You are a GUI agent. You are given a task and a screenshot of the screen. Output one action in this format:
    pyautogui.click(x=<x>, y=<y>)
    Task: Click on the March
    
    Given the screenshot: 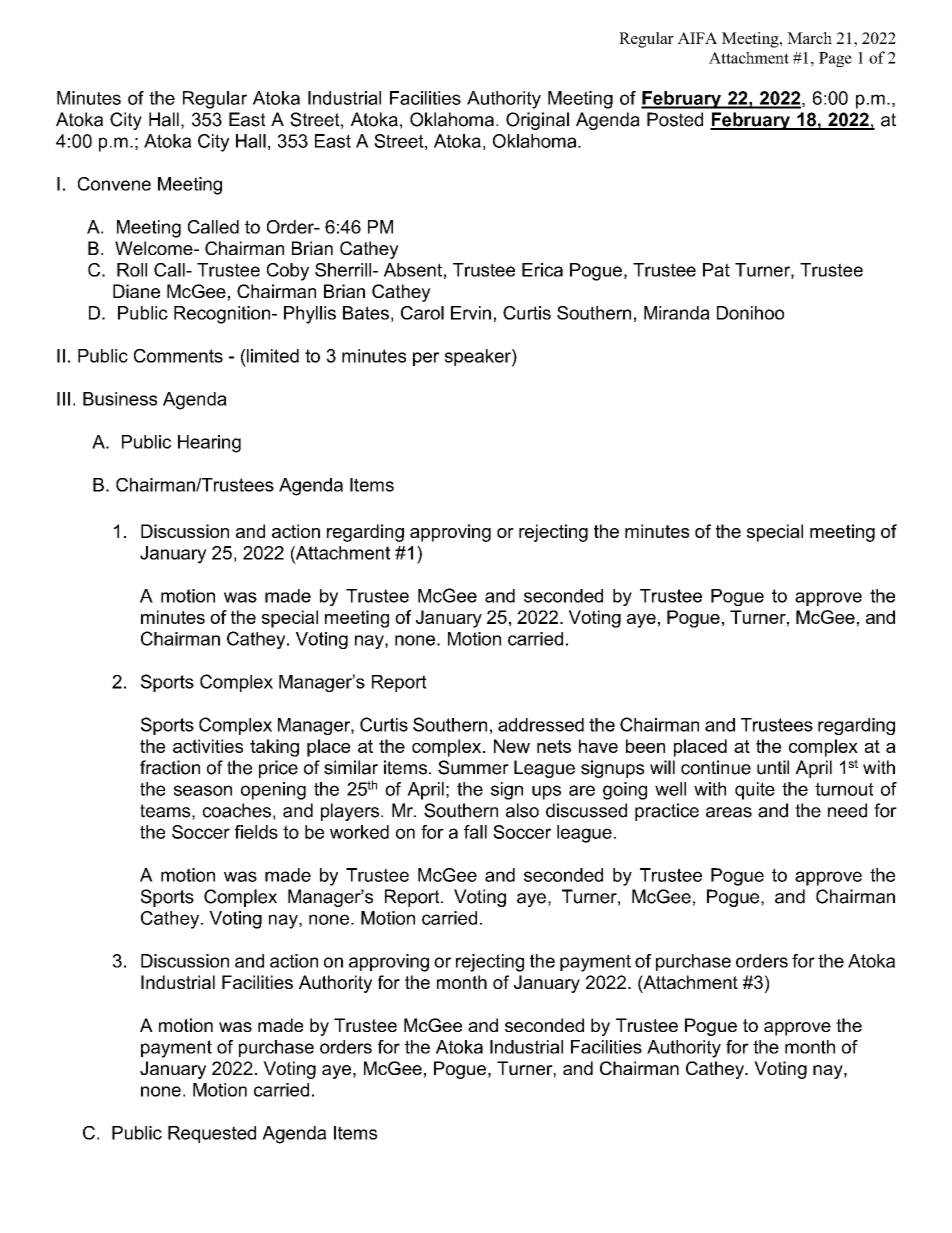 What is the action you would take?
    pyautogui.click(x=809, y=38)
